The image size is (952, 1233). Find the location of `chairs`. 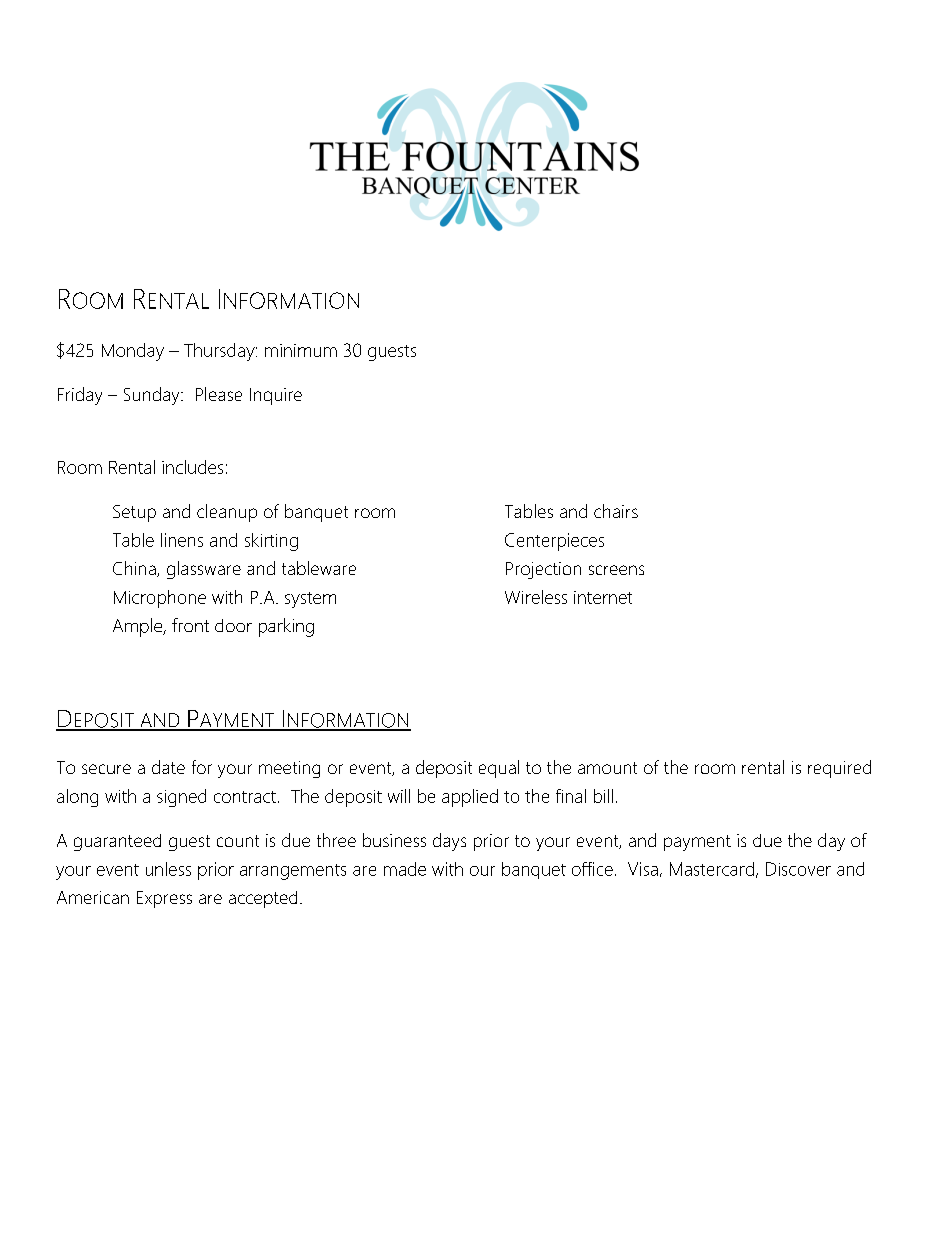

chairs is located at coordinates (616, 511).
